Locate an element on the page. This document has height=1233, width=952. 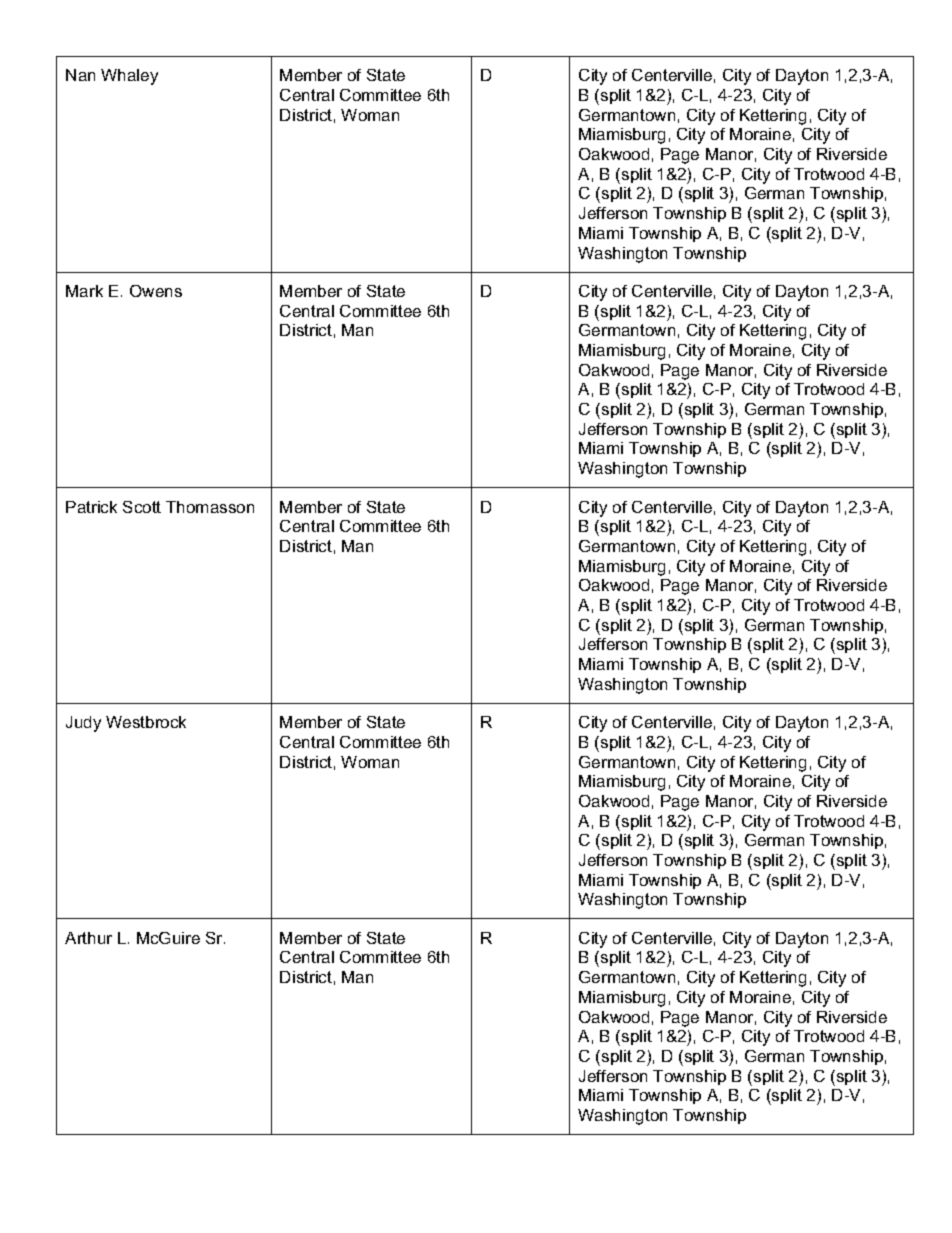
Scott is located at coordinates (142, 507).
